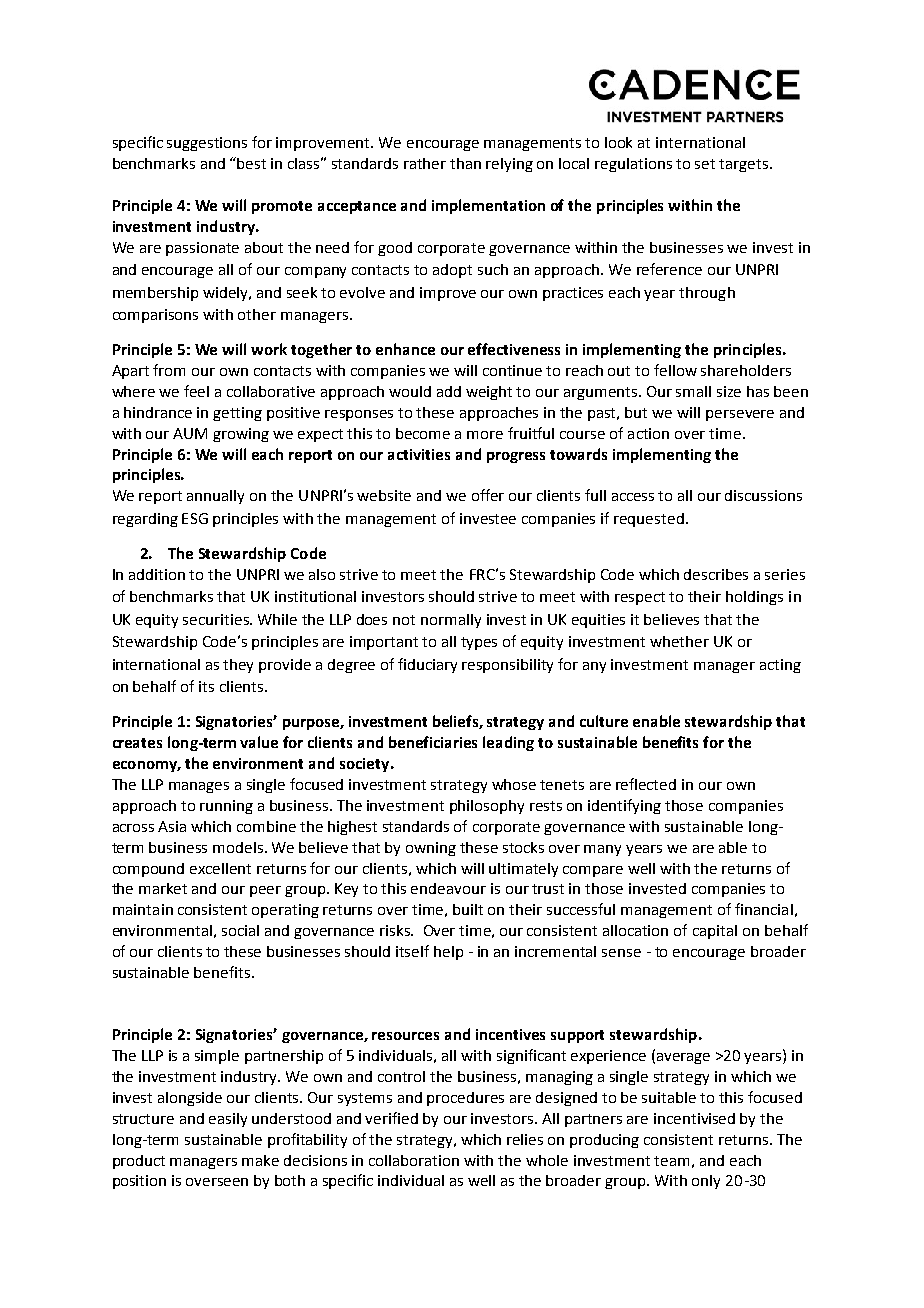  What do you see at coordinates (488, 495) in the screenshot?
I see `offer` at bounding box center [488, 495].
